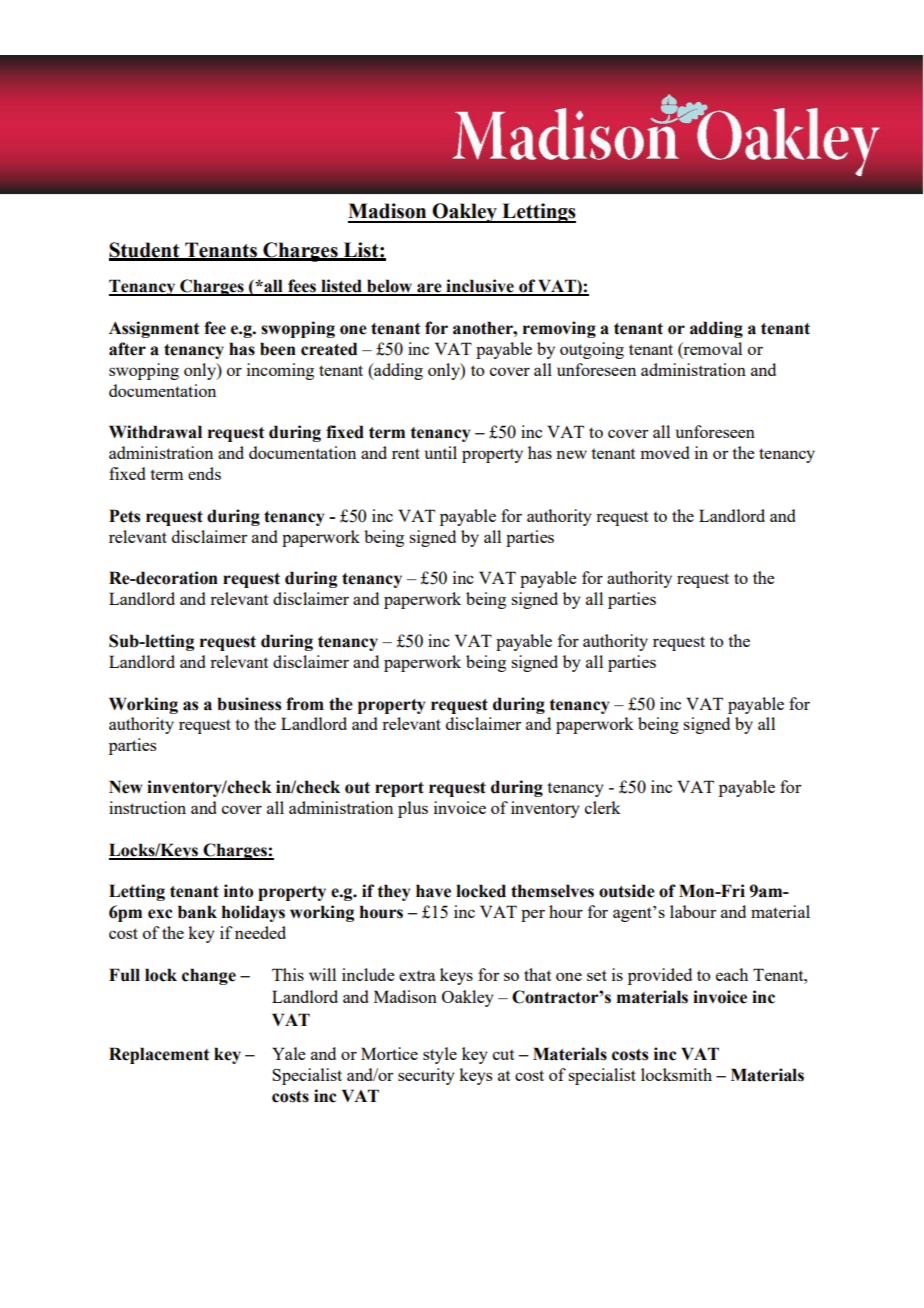 This screenshot has width=924, height=1308. I want to click on labour, so click(693, 911).
